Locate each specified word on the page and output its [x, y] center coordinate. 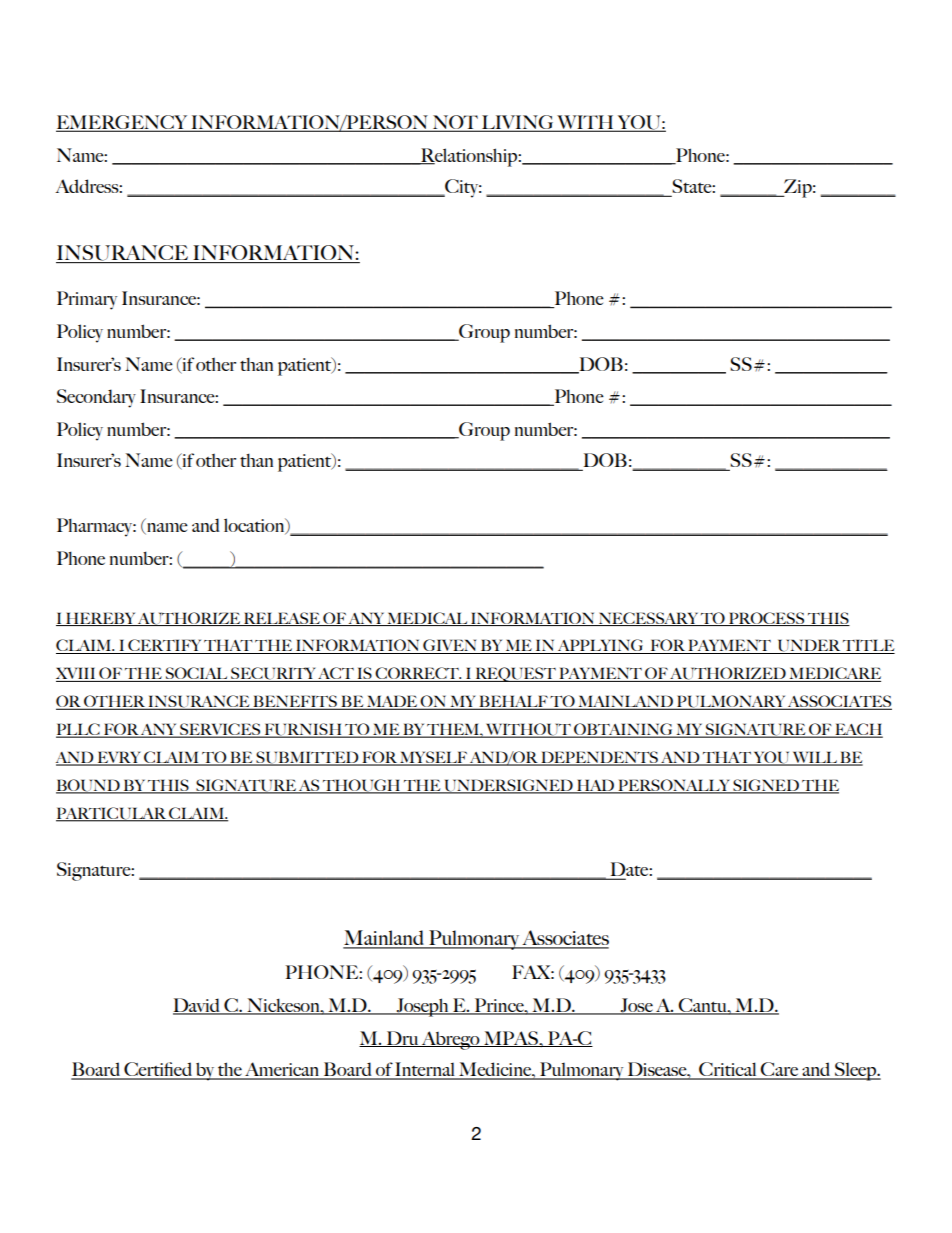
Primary [87, 300]
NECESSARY [648, 619]
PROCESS [767, 619]
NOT [455, 123]
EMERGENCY [123, 123]
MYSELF [433, 758]
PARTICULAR [112, 814]
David [197, 1006]
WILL [815, 758]
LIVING [518, 123]
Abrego [451, 1040]
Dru [403, 1039]
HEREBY [100, 619]
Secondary [96, 398]
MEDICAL [428, 619]
